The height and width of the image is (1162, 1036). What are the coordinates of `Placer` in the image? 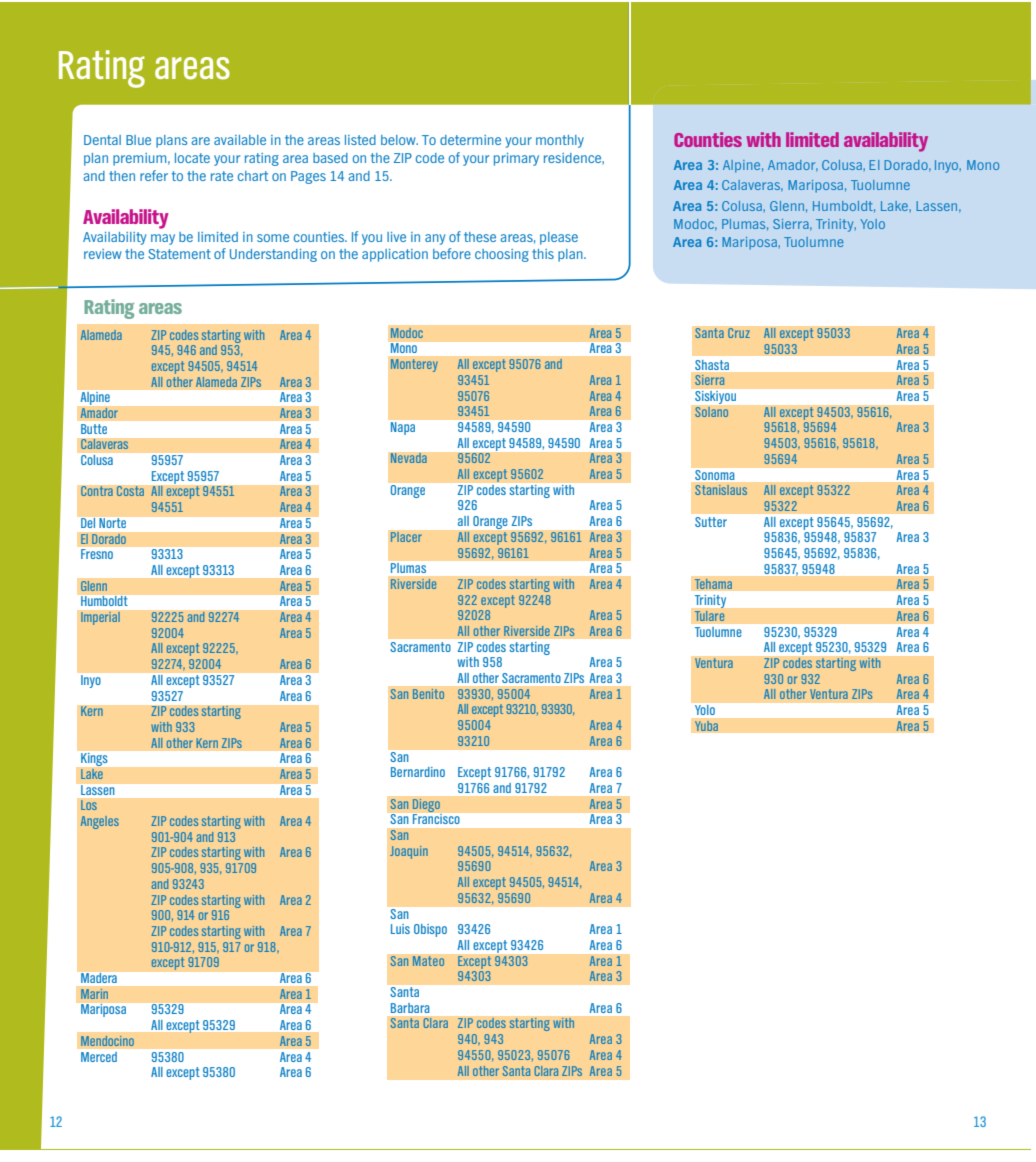 It's located at (406, 537).
